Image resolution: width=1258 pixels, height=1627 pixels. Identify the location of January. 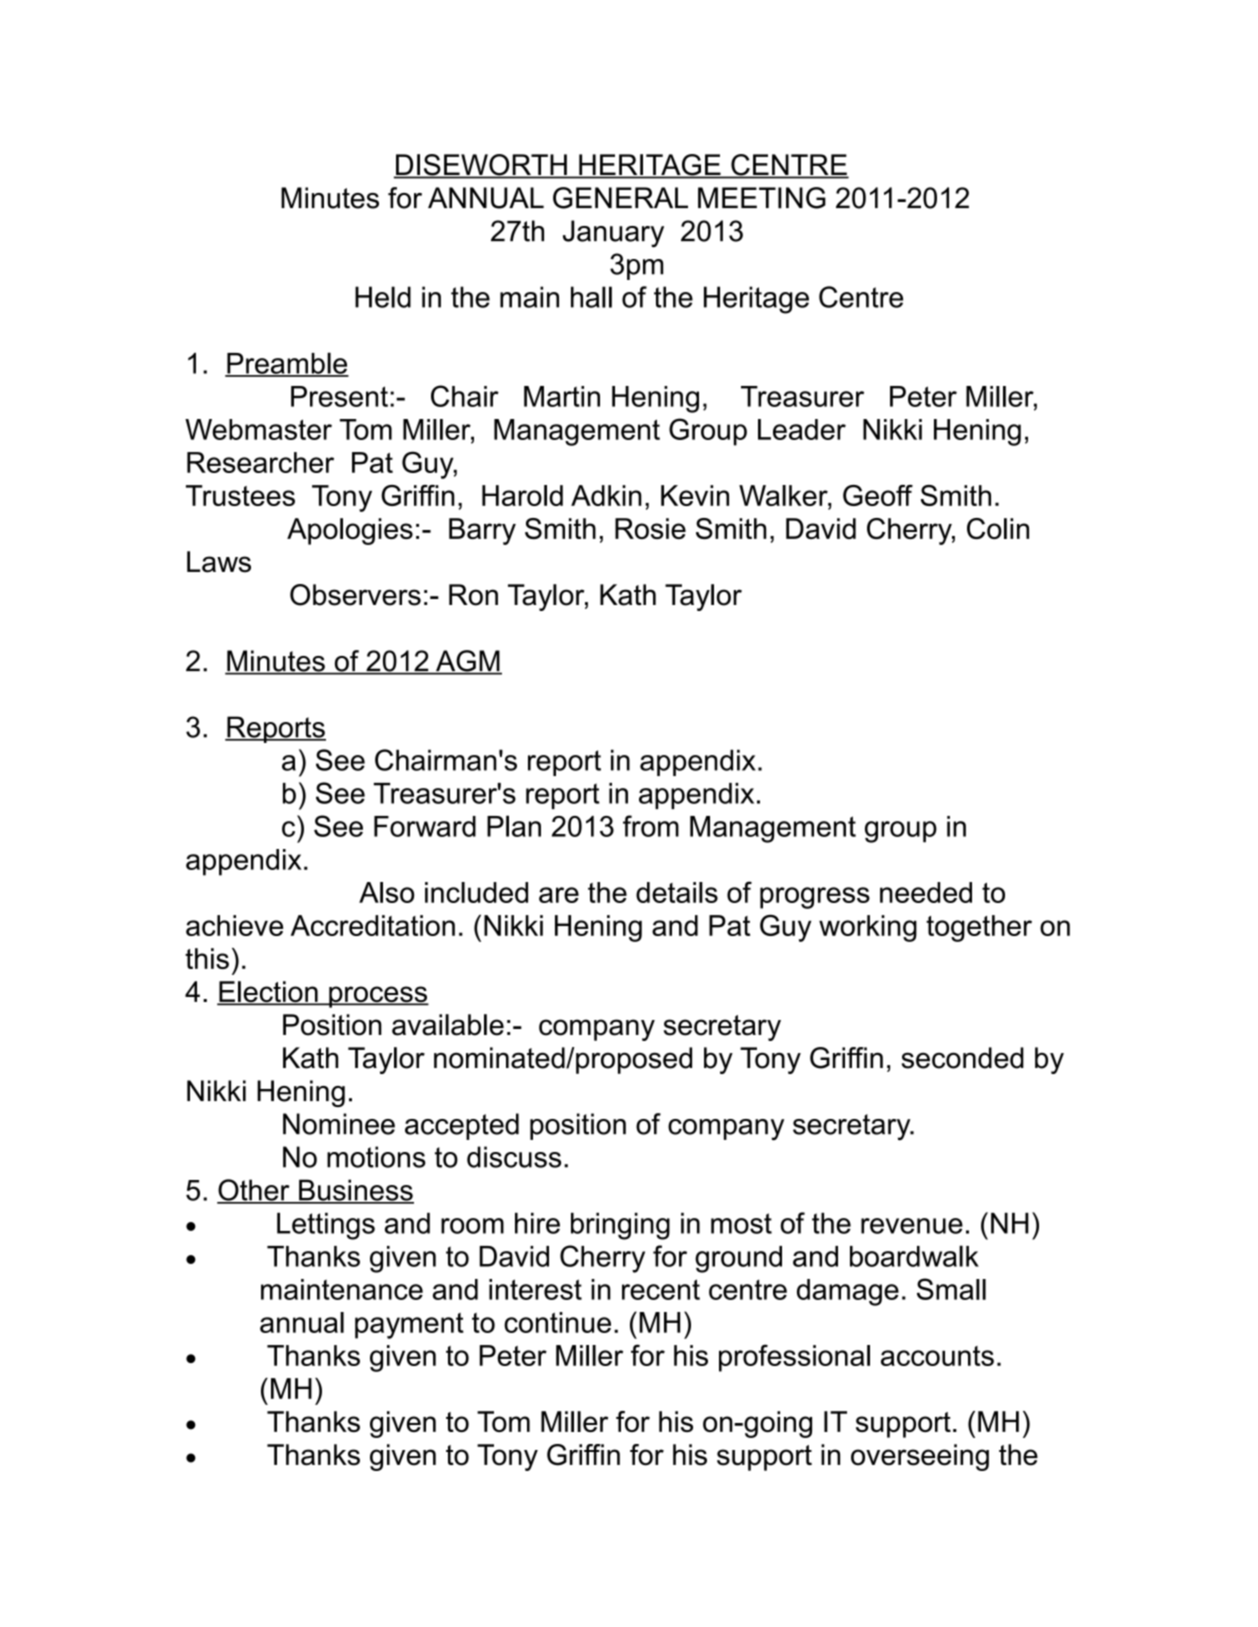
(613, 234).
